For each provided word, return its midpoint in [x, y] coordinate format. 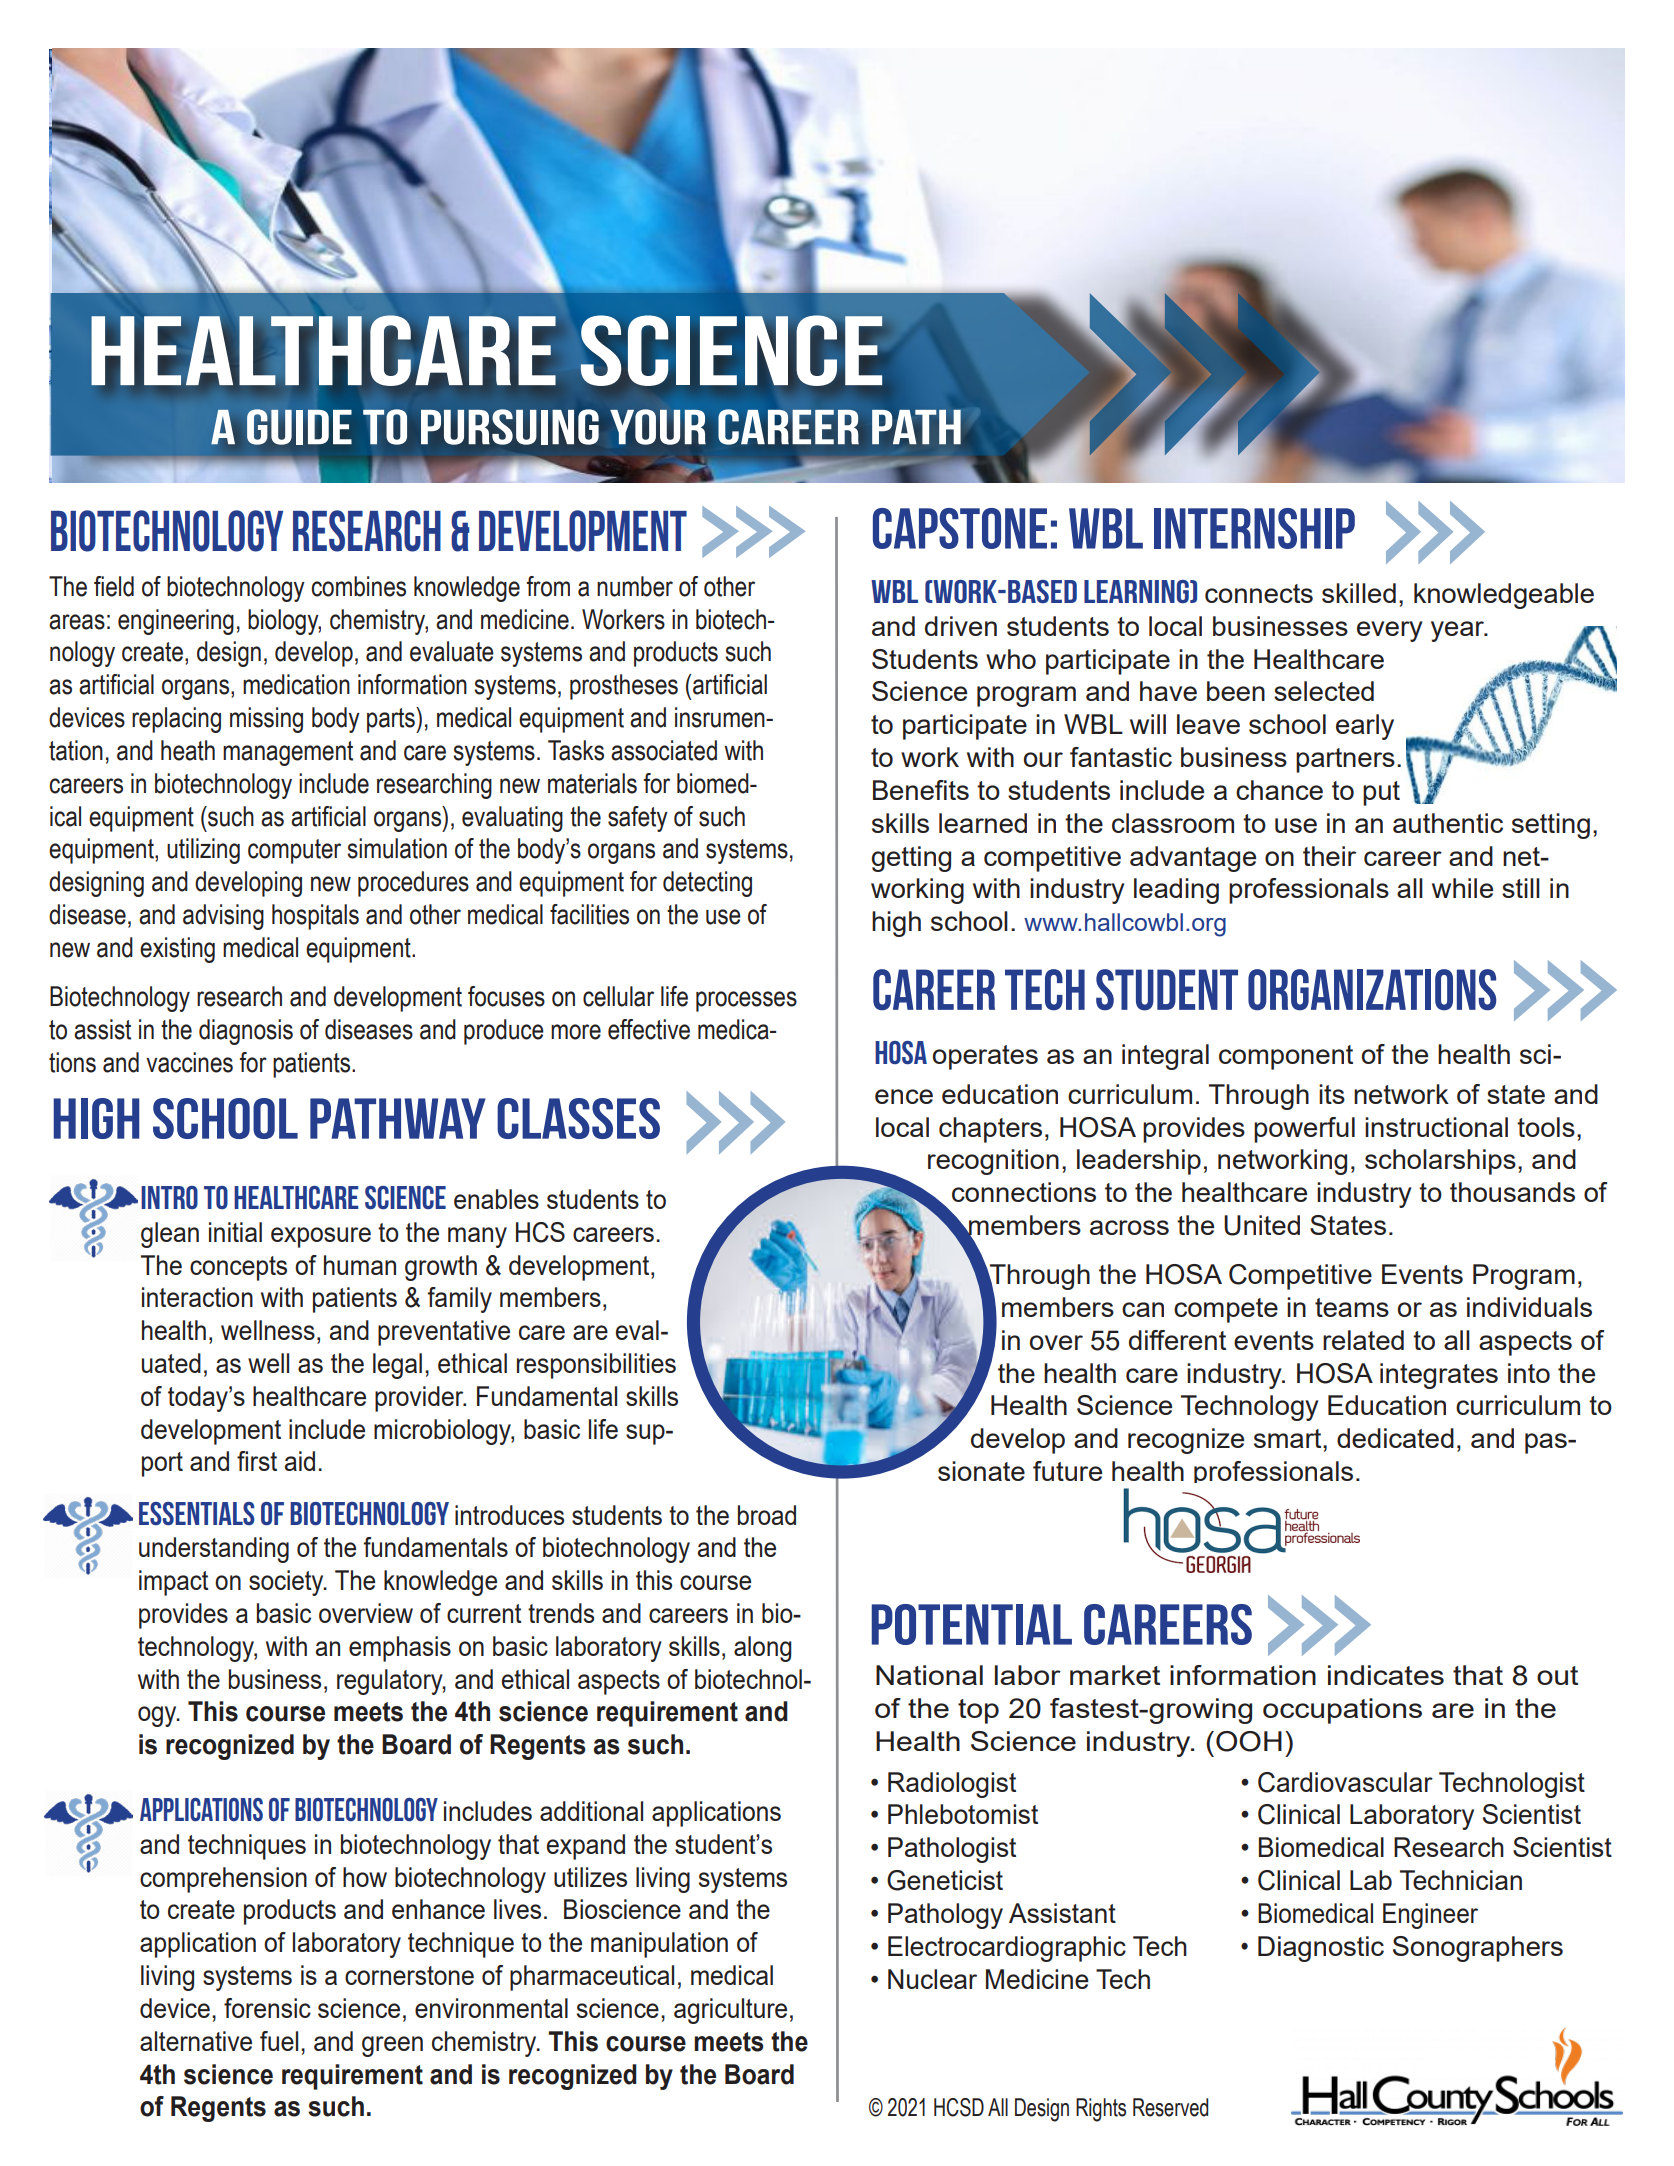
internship [1254, 528]
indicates [1386, 1675]
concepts [238, 1268]
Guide [299, 427]
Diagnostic [1321, 1949]
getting [911, 859]
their [1329, 856]
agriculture [730, 2011]
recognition [993, 1162]
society [287, 1583]
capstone [960, 528]
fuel [279, 2041]
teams [1352, 1307]
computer [294, 851]
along [763, 1649]
